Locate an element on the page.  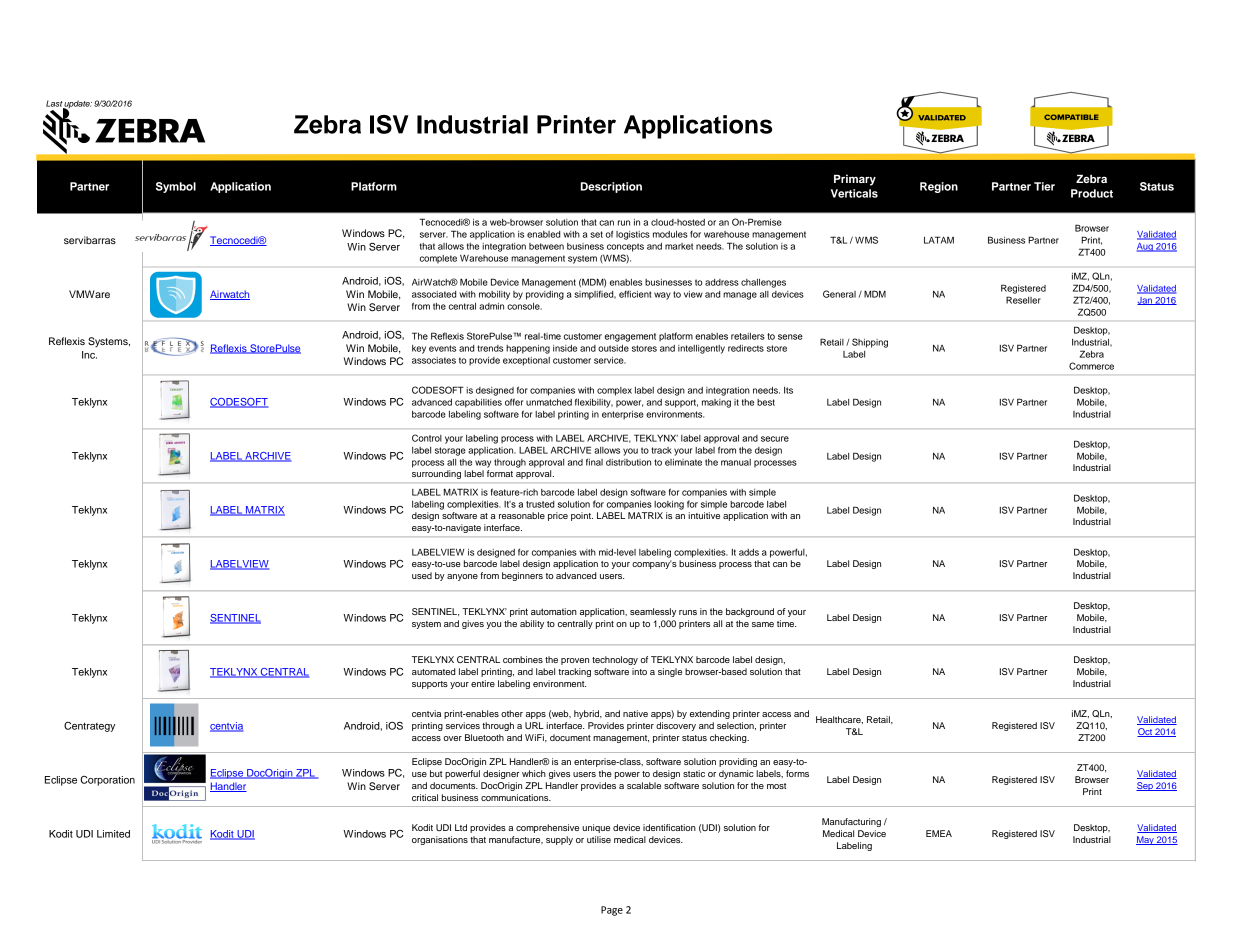
key is located at coordinates (419, 349).
